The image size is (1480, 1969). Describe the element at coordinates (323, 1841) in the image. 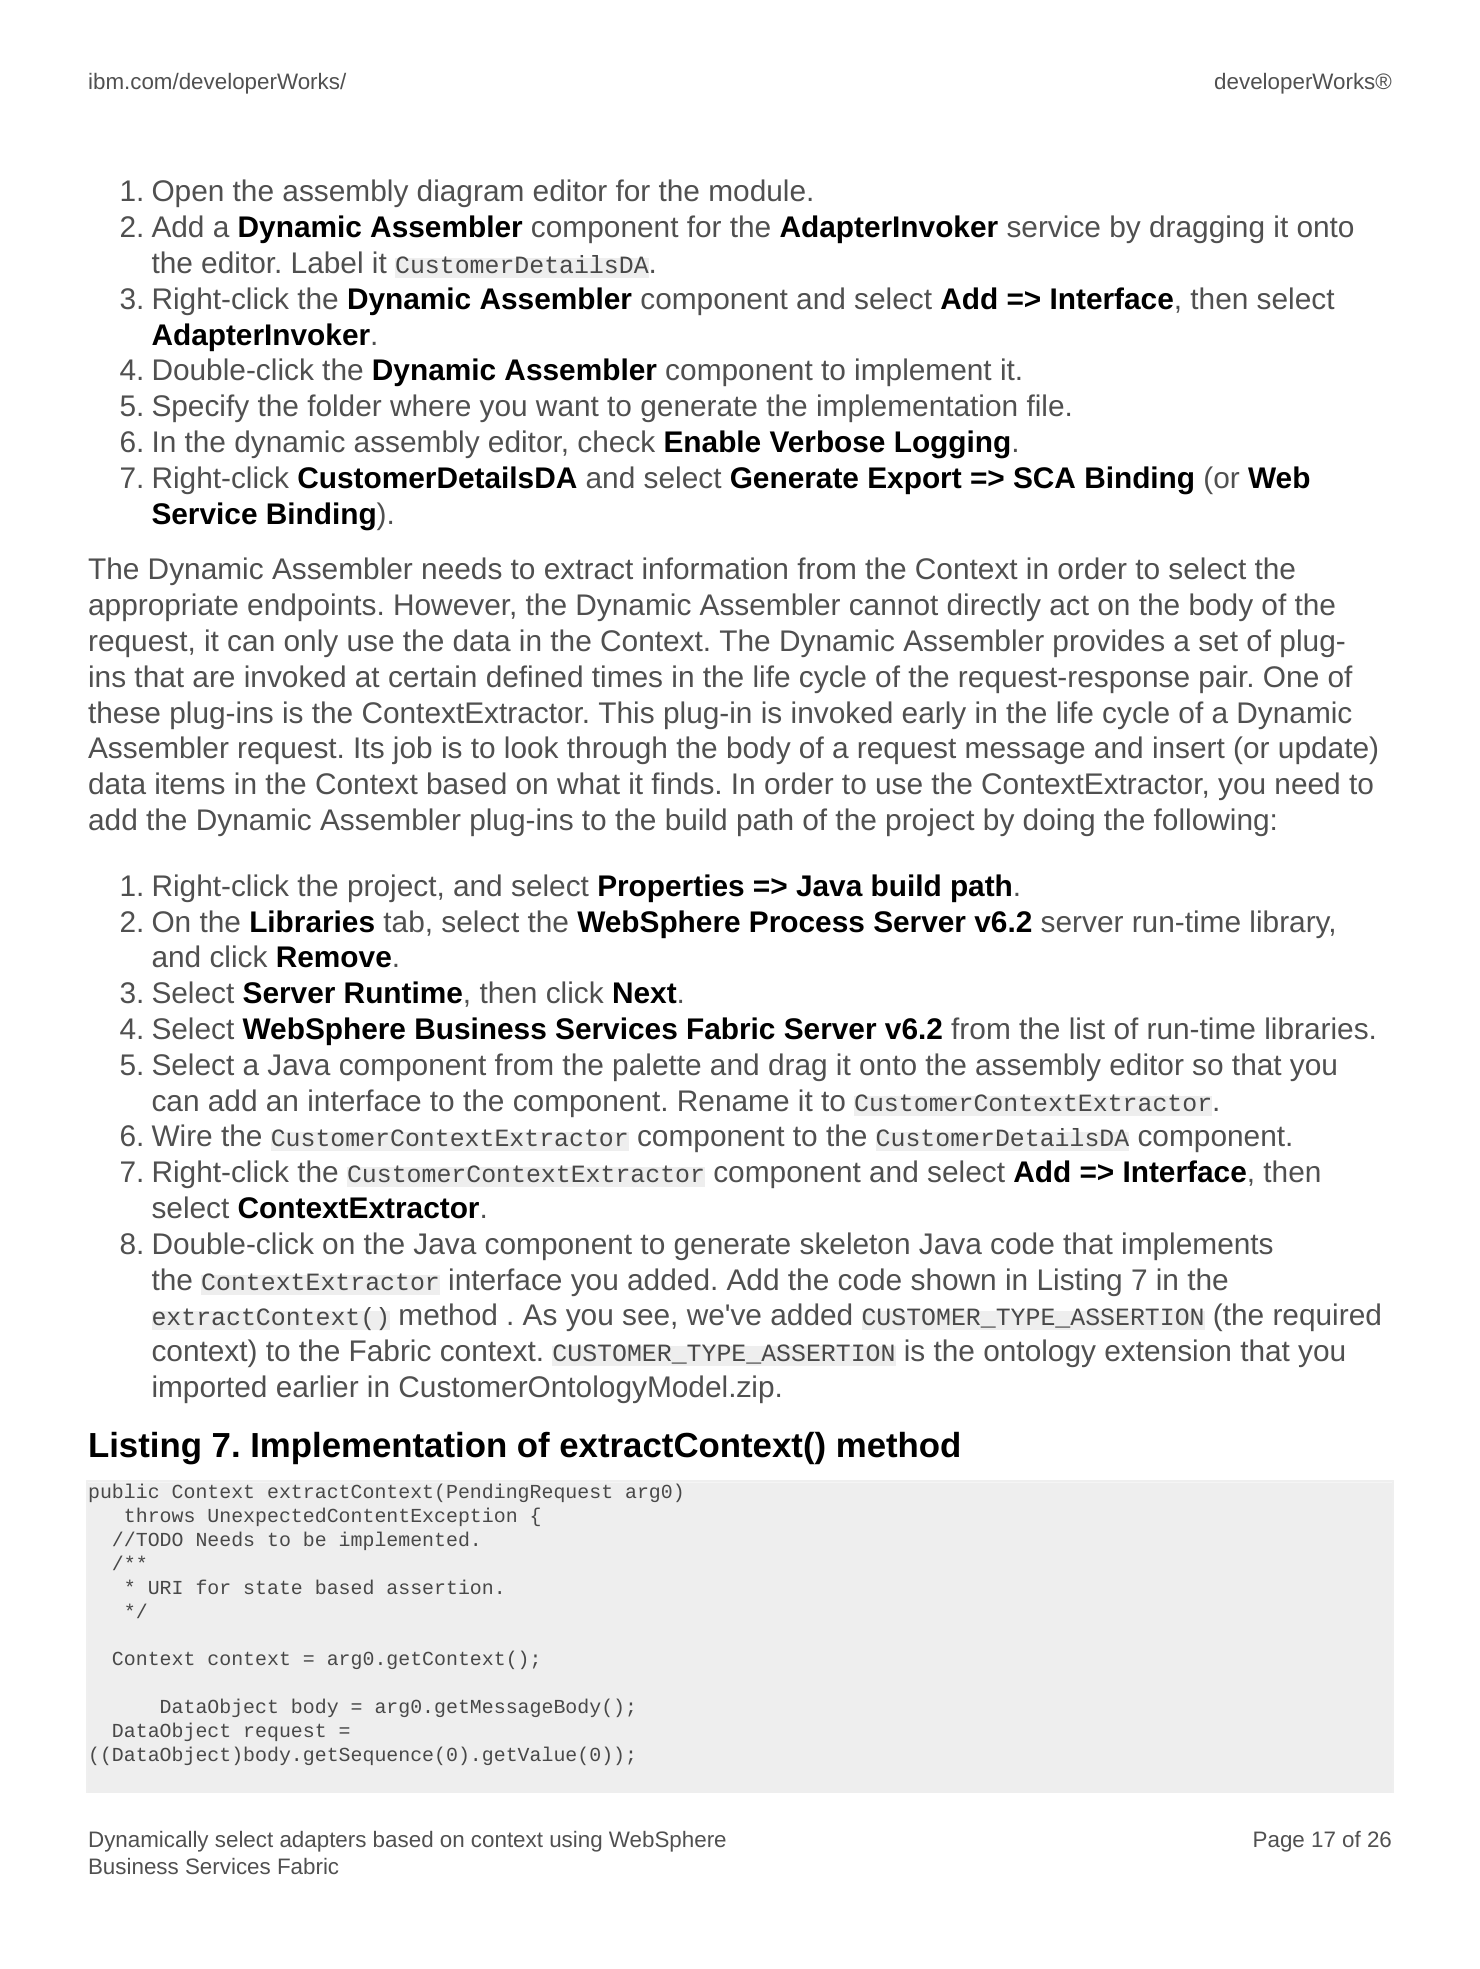

I see `adapters` at that location.
